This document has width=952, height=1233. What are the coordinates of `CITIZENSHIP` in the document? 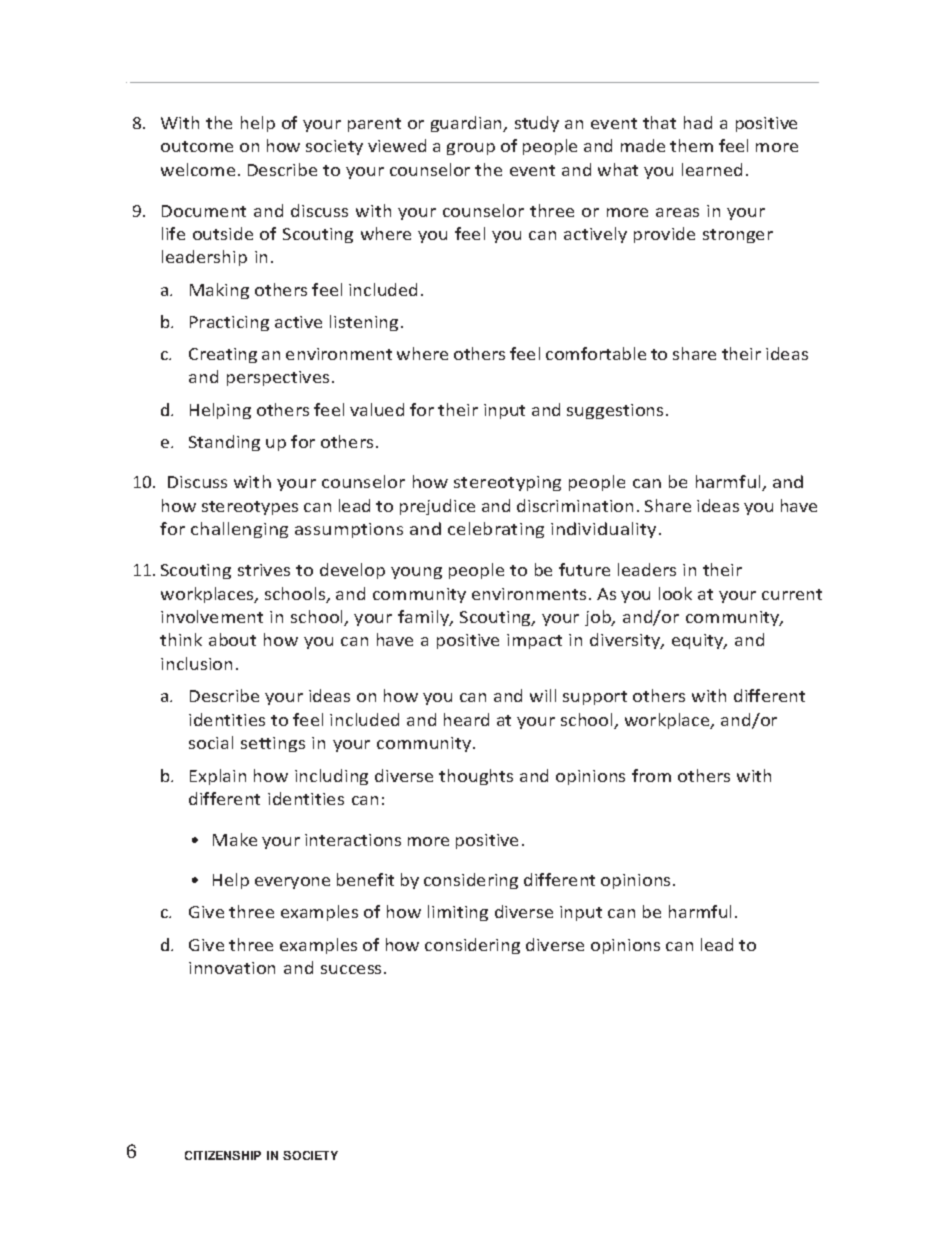 It's located at (223, 1155).
